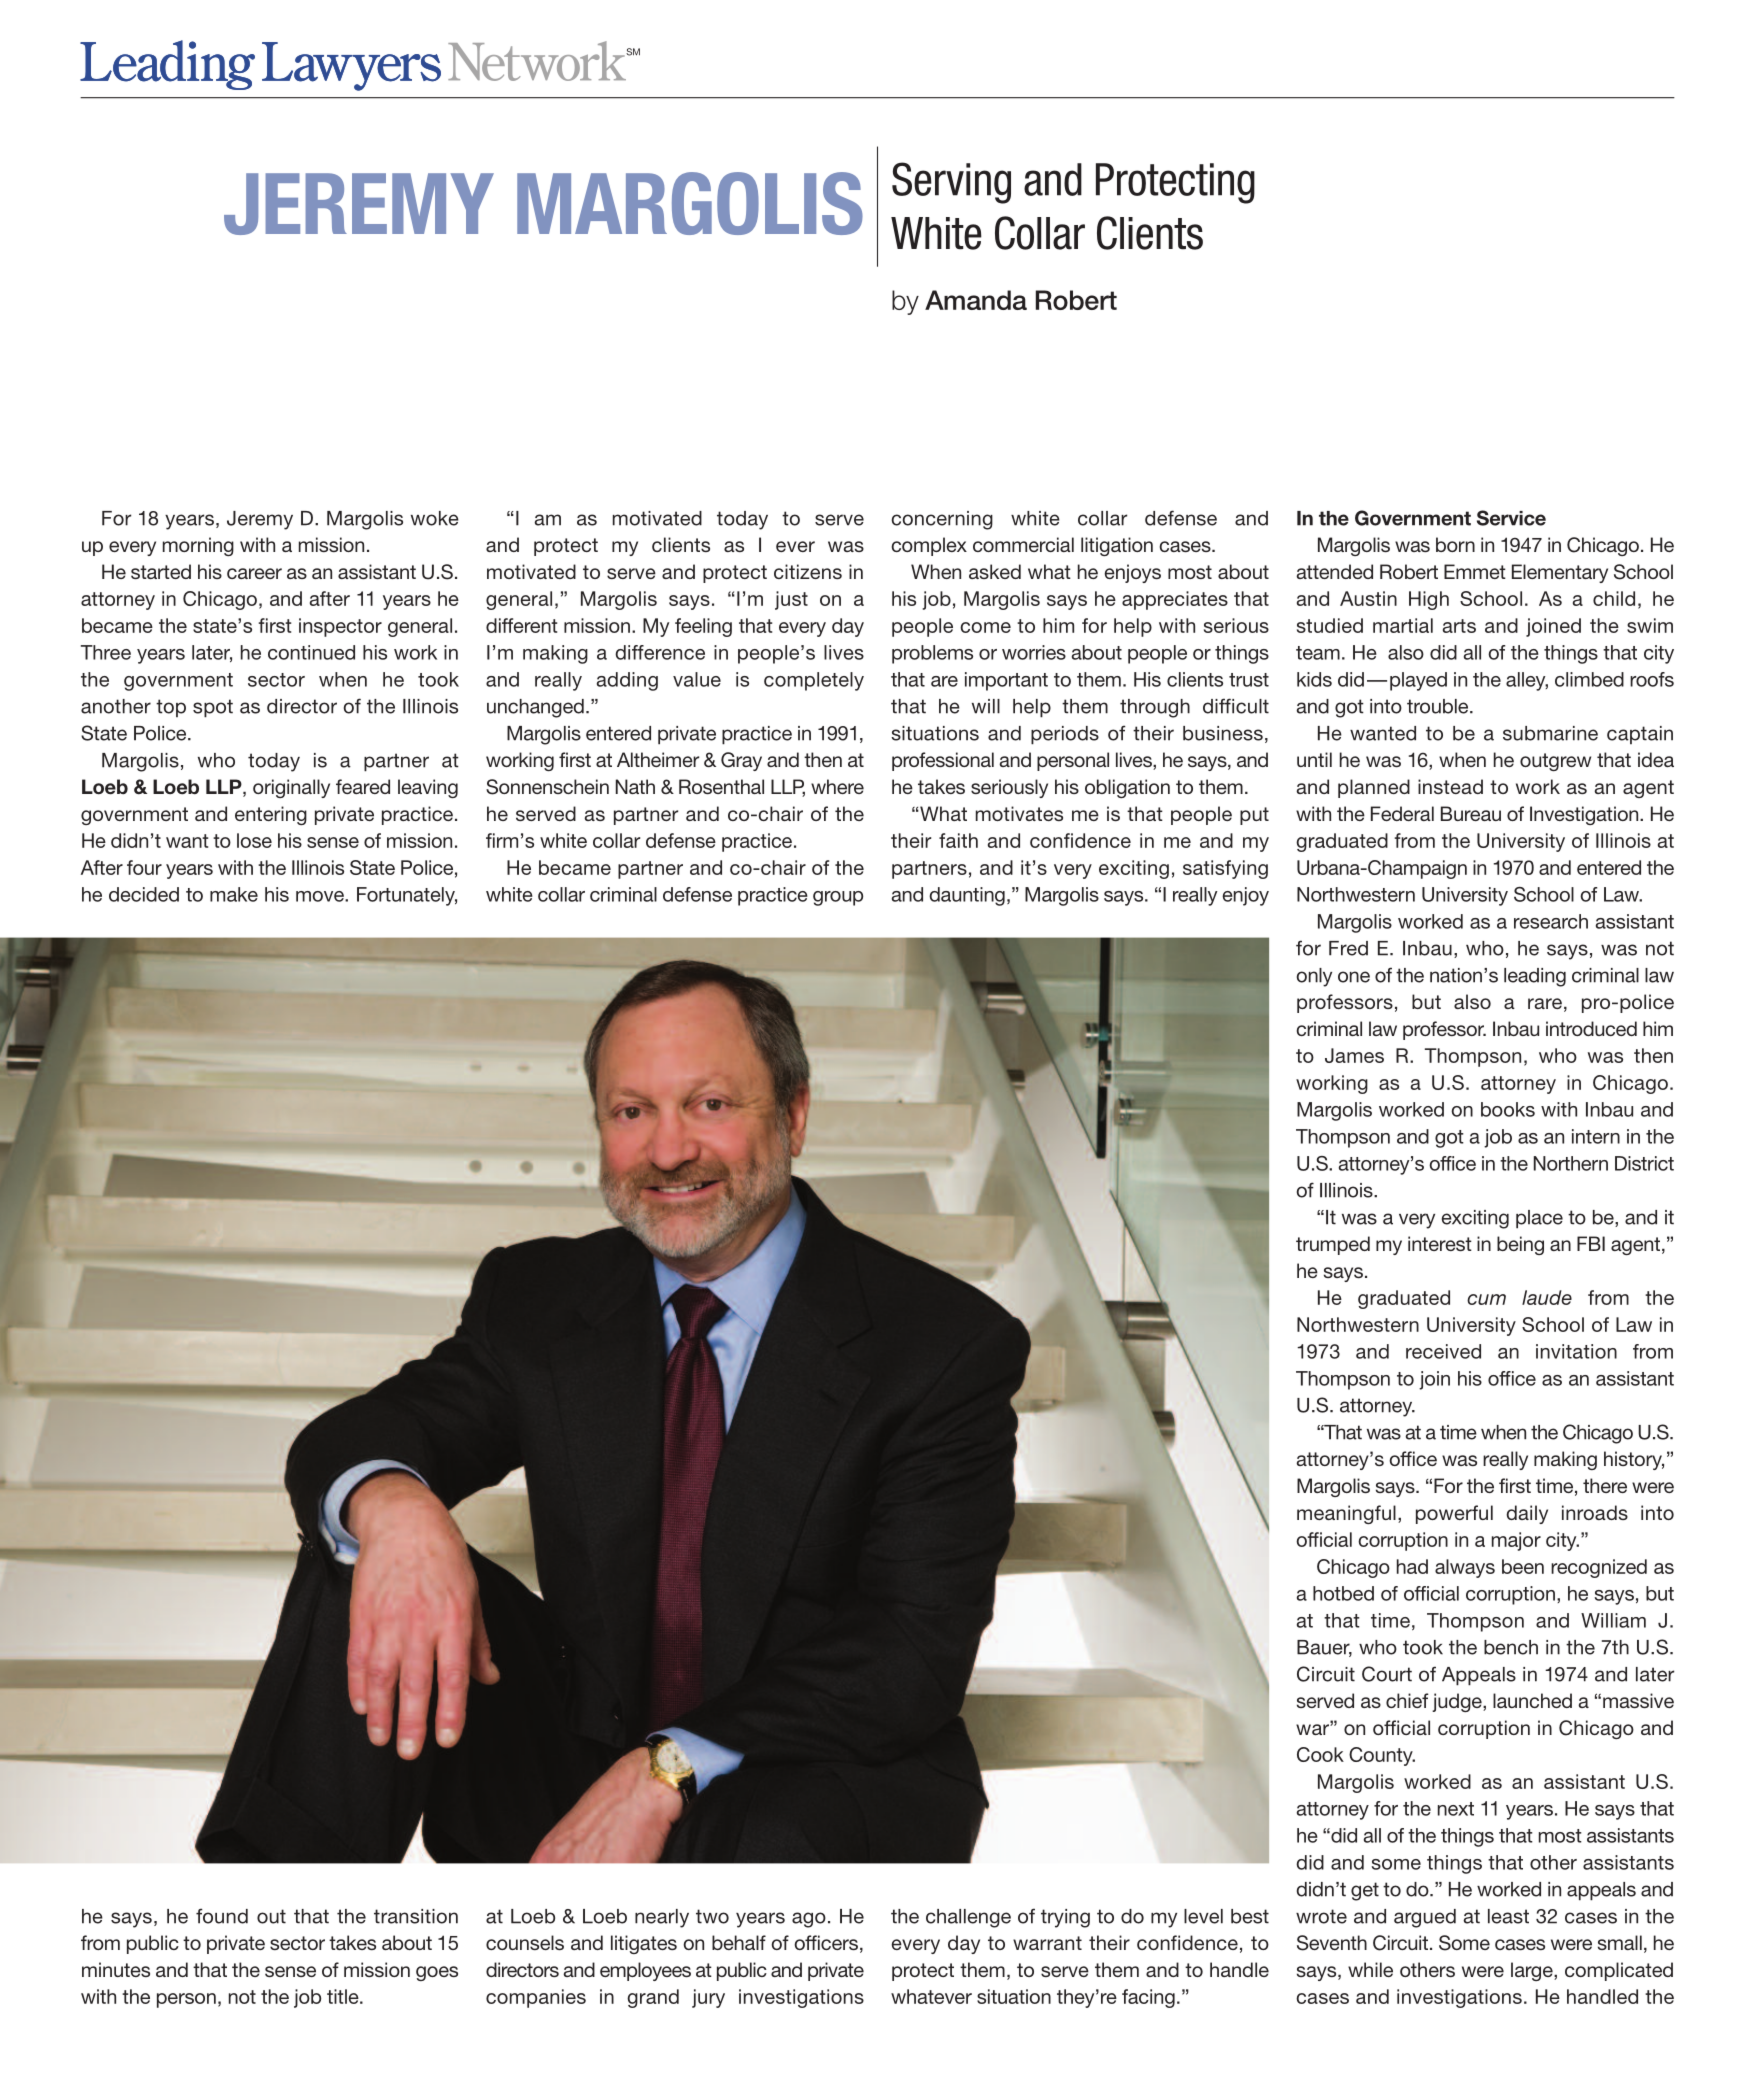 Image resolution: width=1755 pixels, height=2097 pixels. What do you see at coordinates (222, 1916) in the page?
I see `found` at bounding box center [222, 1916].
